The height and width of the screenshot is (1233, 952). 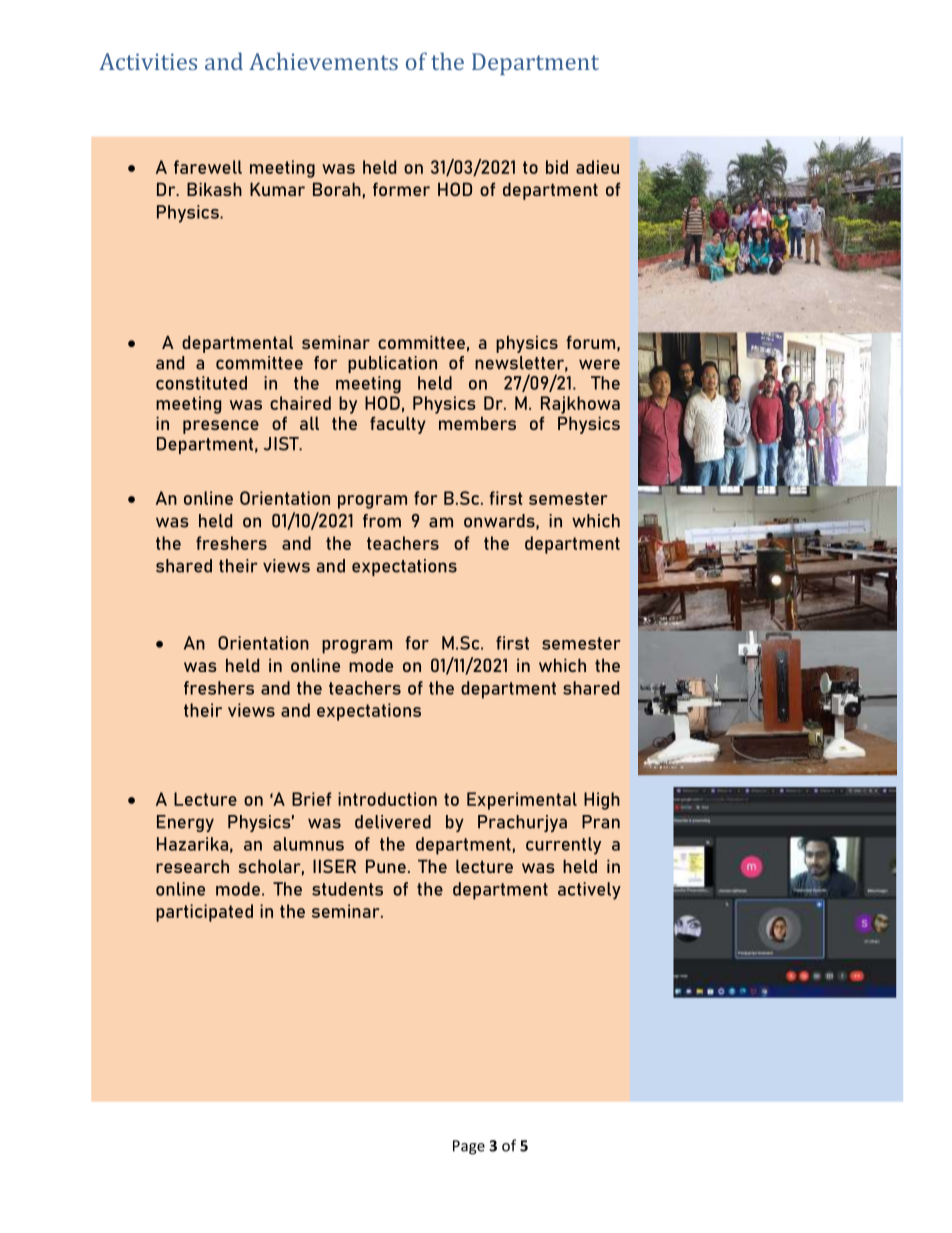 I want to click on Activities, so click(x=148, y=61).
